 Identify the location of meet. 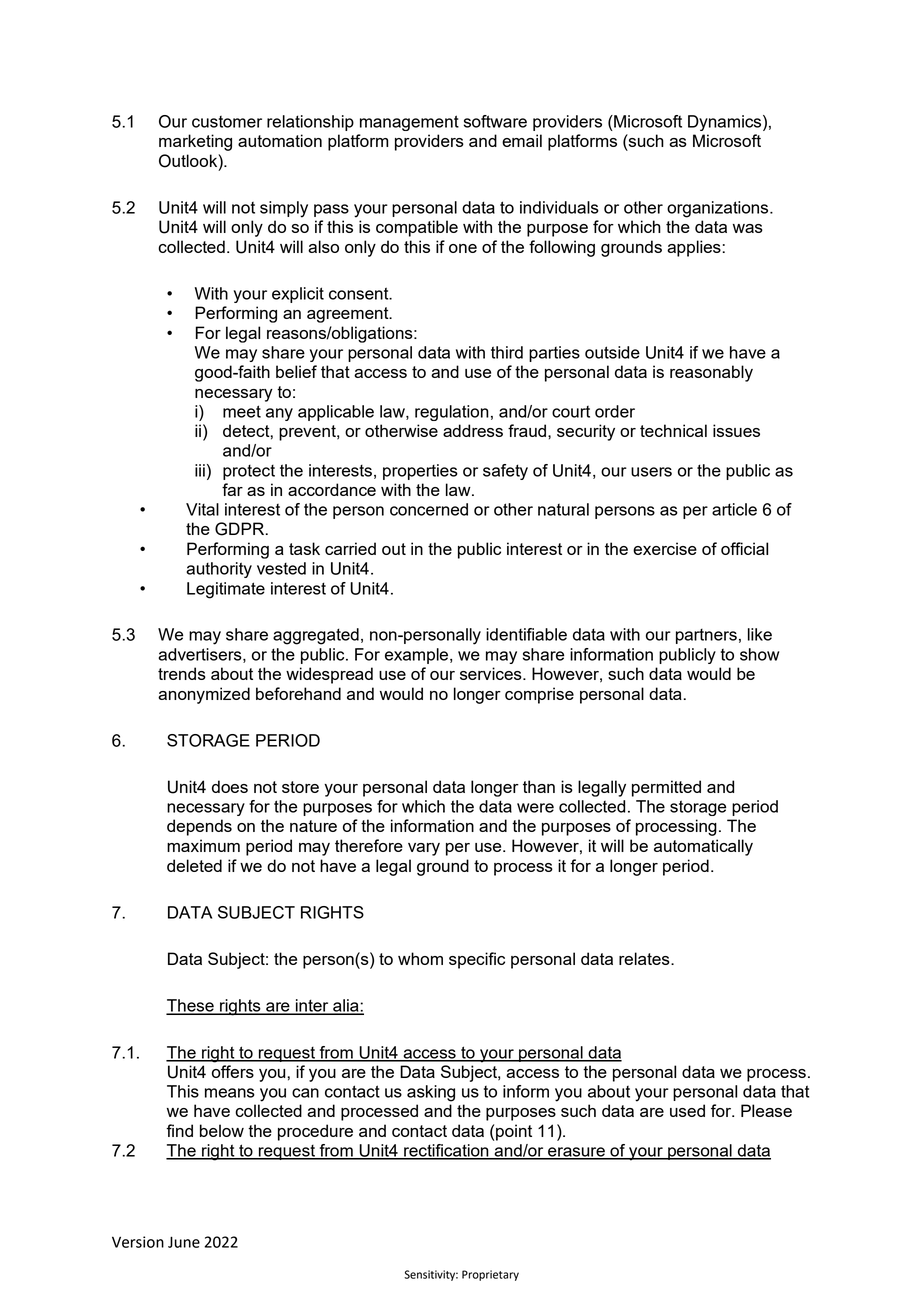
(242, 411).
